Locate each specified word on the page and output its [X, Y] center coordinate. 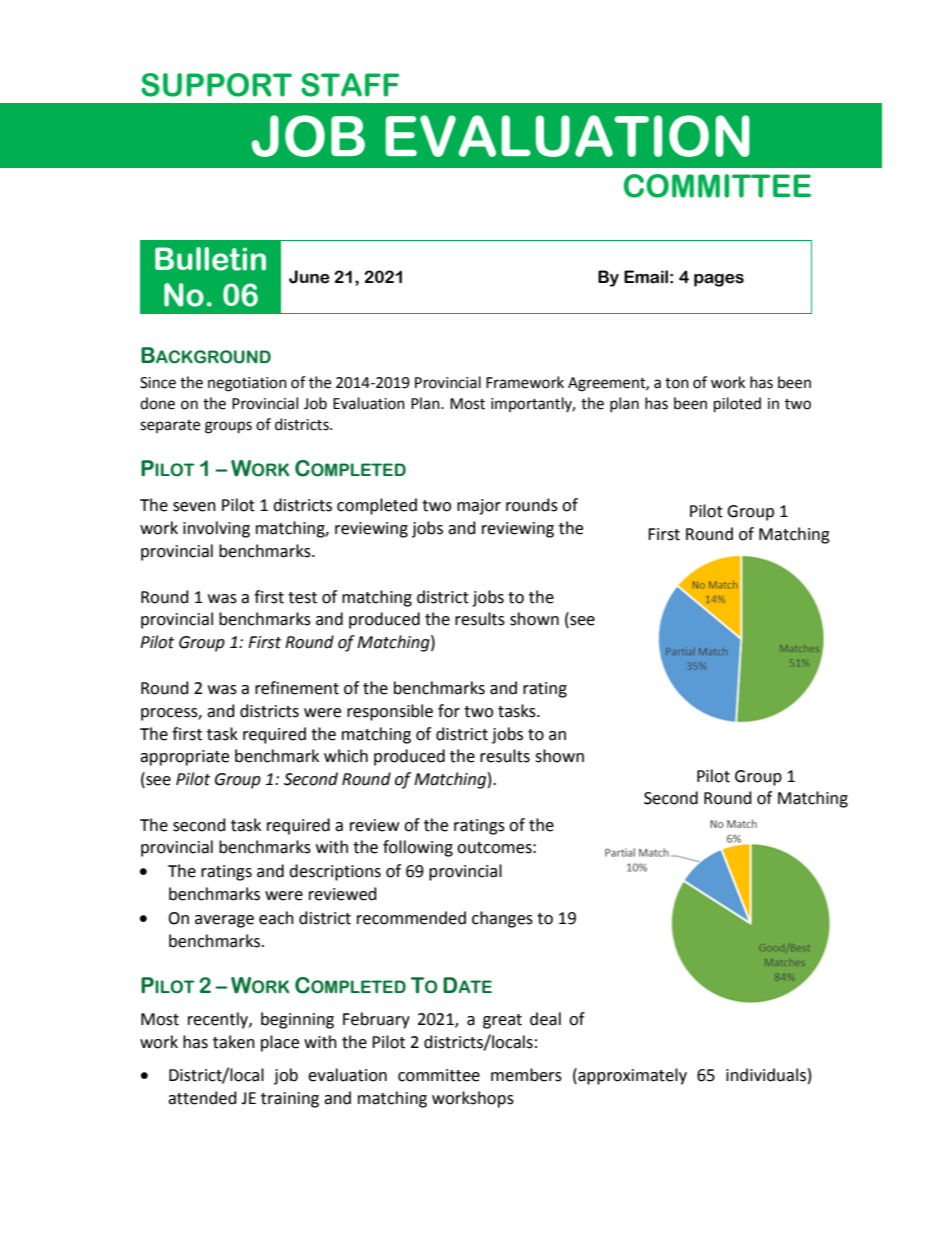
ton [677, 383]
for [449, 711]
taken [234, 1042]
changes [502, 919]
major [479, 507]
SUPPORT [216, 85]
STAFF [350, 85]
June [309, 277]
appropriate [184, 758]
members [526, 1075]
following [418, 848]
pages [719, 280]
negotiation [247, 384]
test [302, 598]
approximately [631, 1076]
